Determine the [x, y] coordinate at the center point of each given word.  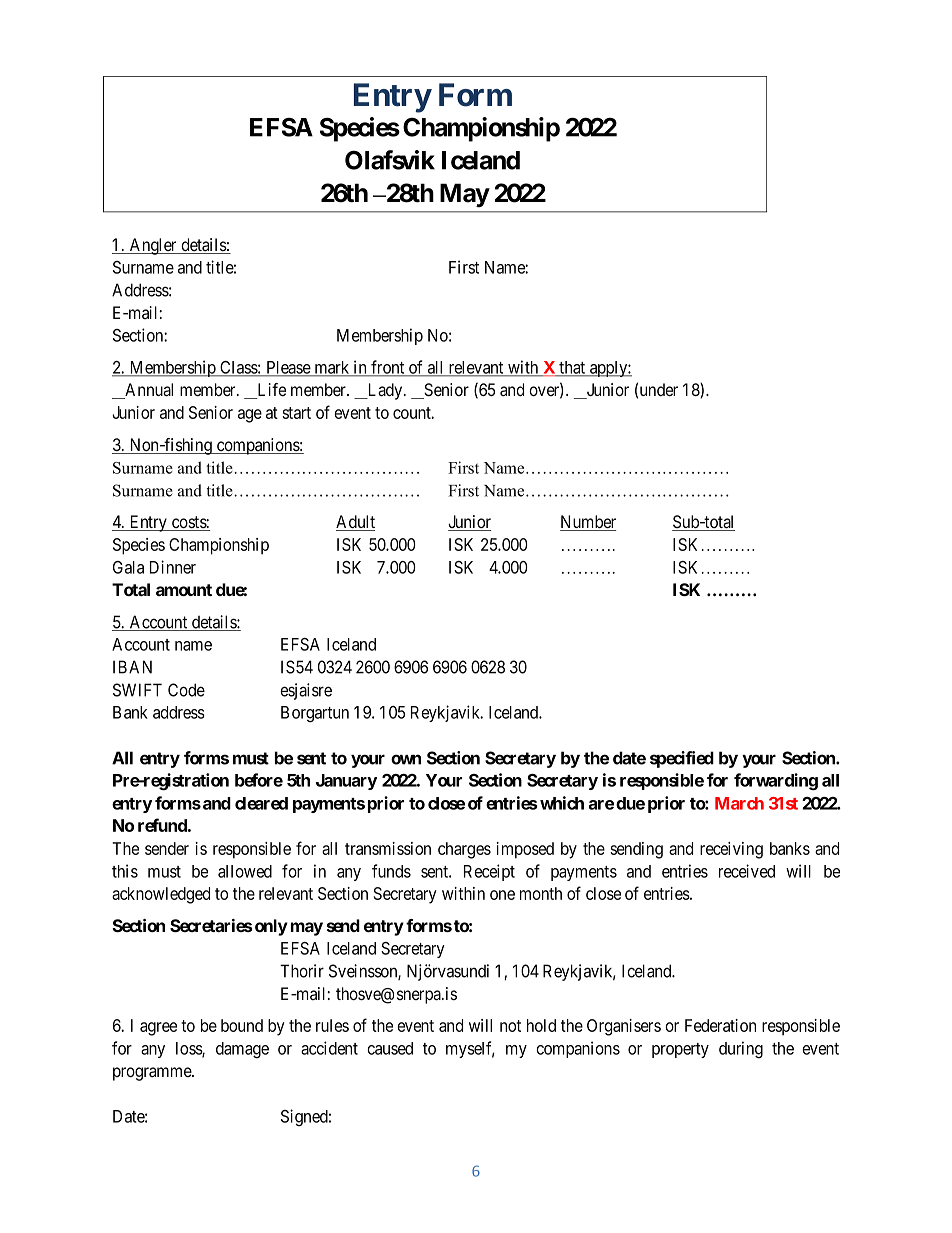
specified [682, 759]
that [572, 368]
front [388, 368]
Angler [153, 246]
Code [186, 690]
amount [184, 590]
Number [588, 523]
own [406, 759]
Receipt [489, 872]
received [747, 871]
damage [242, 1050]
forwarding [776, 782]
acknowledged [161, 895]
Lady [385, 391]
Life [270, 391]
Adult [355, 523]
